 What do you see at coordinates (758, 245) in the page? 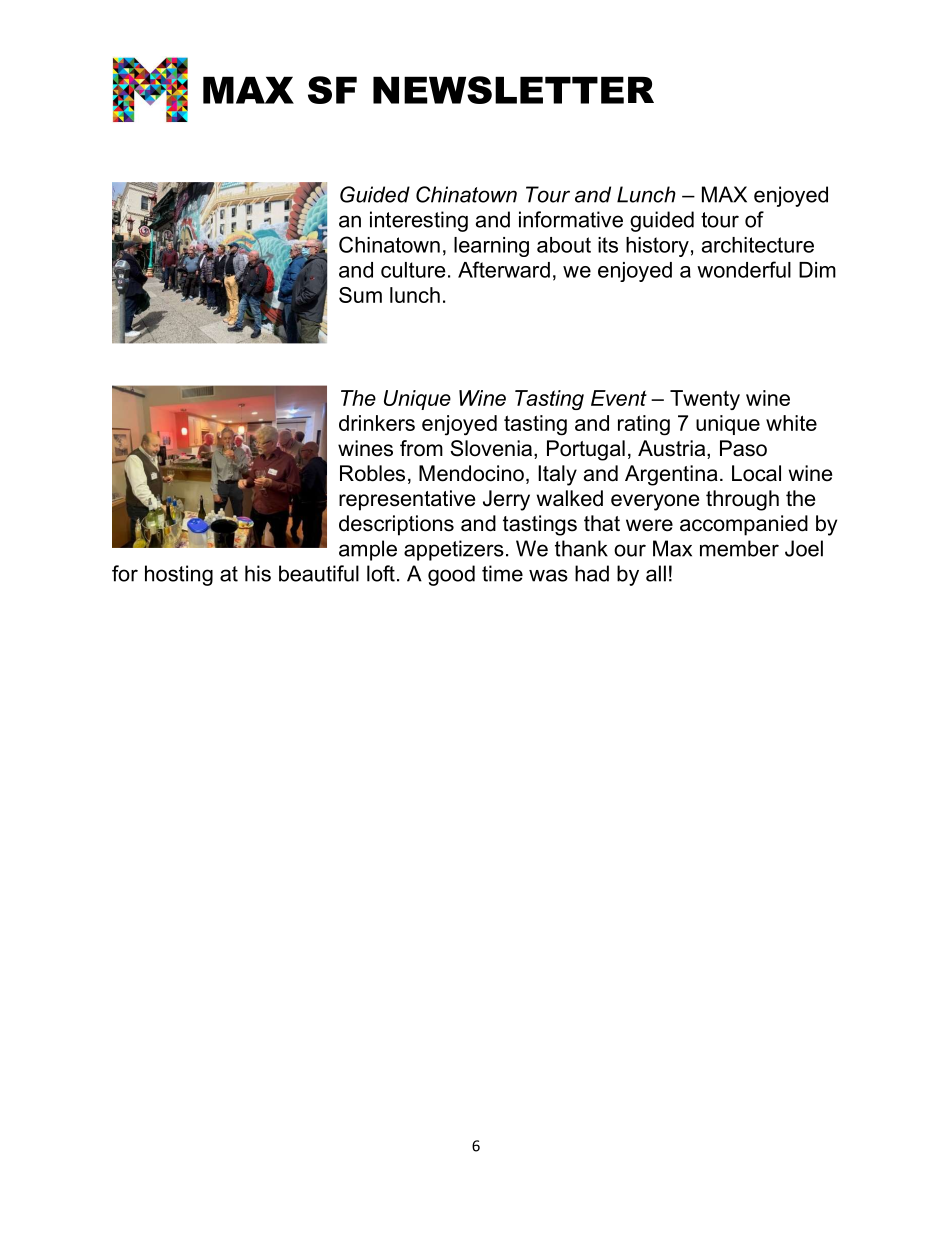
I see `architecture` at bounding box center [758, 245].
